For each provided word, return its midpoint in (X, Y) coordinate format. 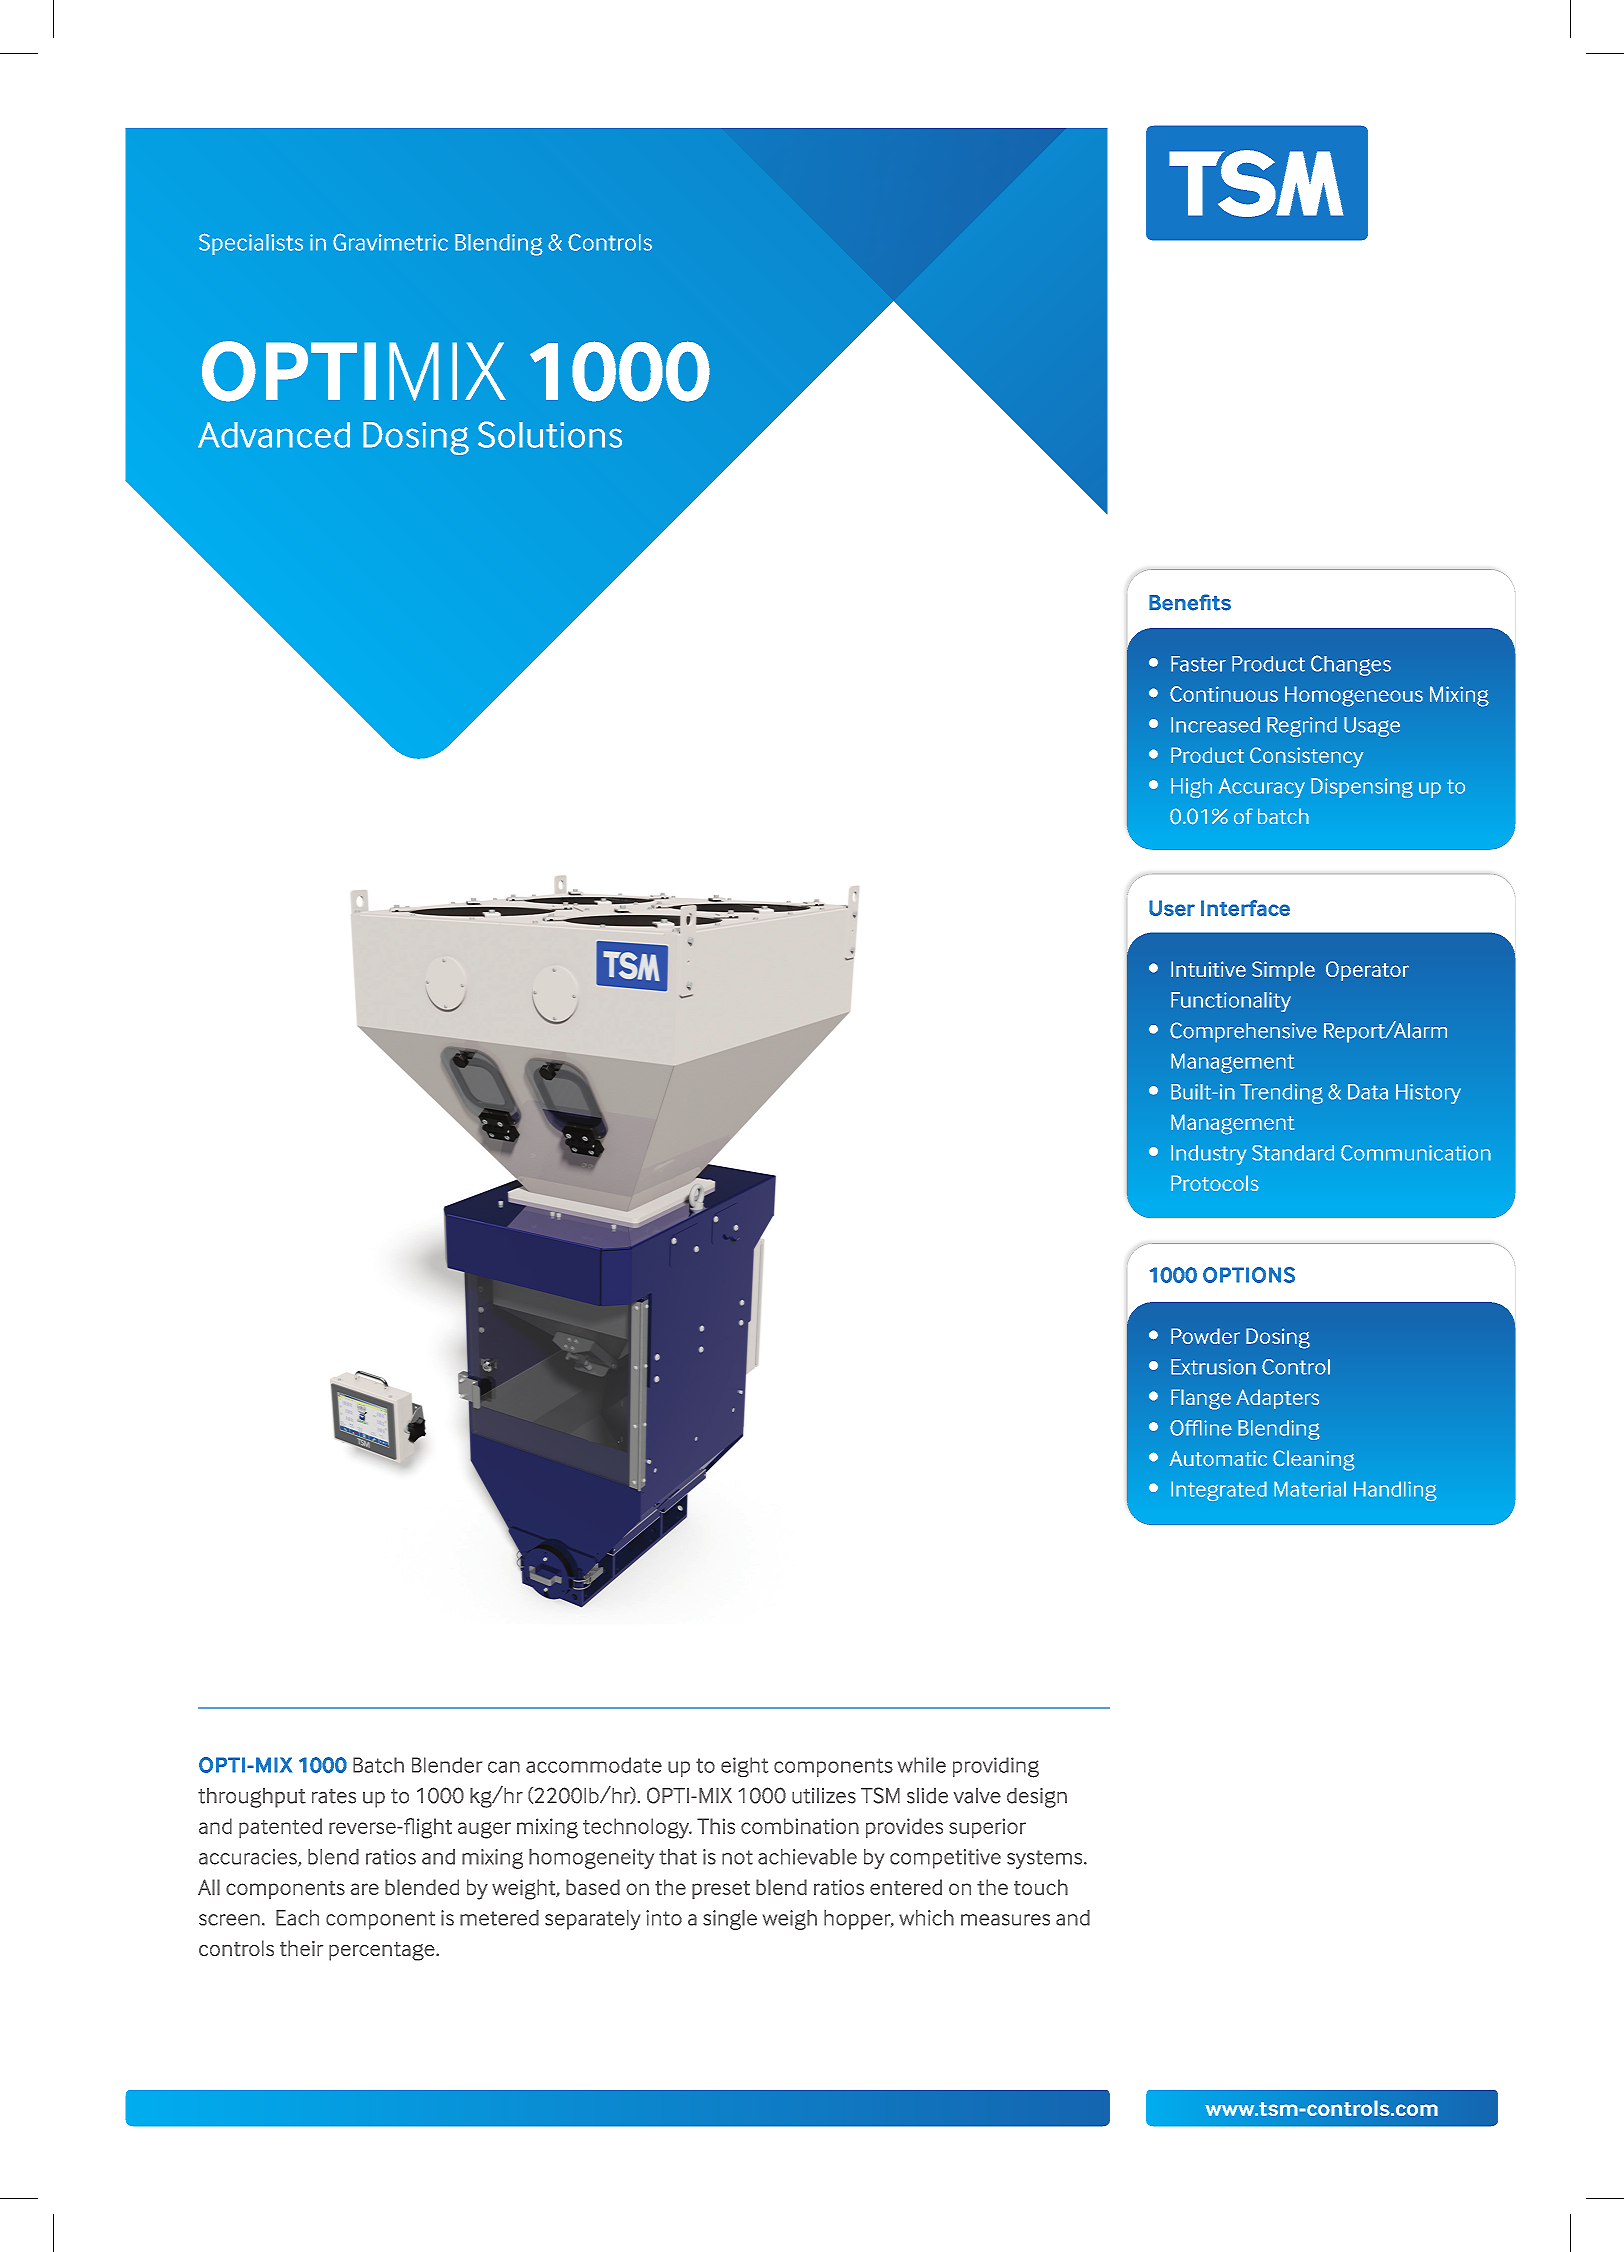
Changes (1351, 665)
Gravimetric (390, 242)
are (365, 1889)
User (1172, 908)
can (504, 1767)
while (922, 1765)
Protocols (1215, 1183)
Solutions (550, 434)
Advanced (274, 435)
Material (1310, 1489)
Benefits (1190, 602)
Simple (1283, 971)
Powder (1205, 1336)
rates (334, 1796)
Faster (1198, 664)
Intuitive (1208, 969)
